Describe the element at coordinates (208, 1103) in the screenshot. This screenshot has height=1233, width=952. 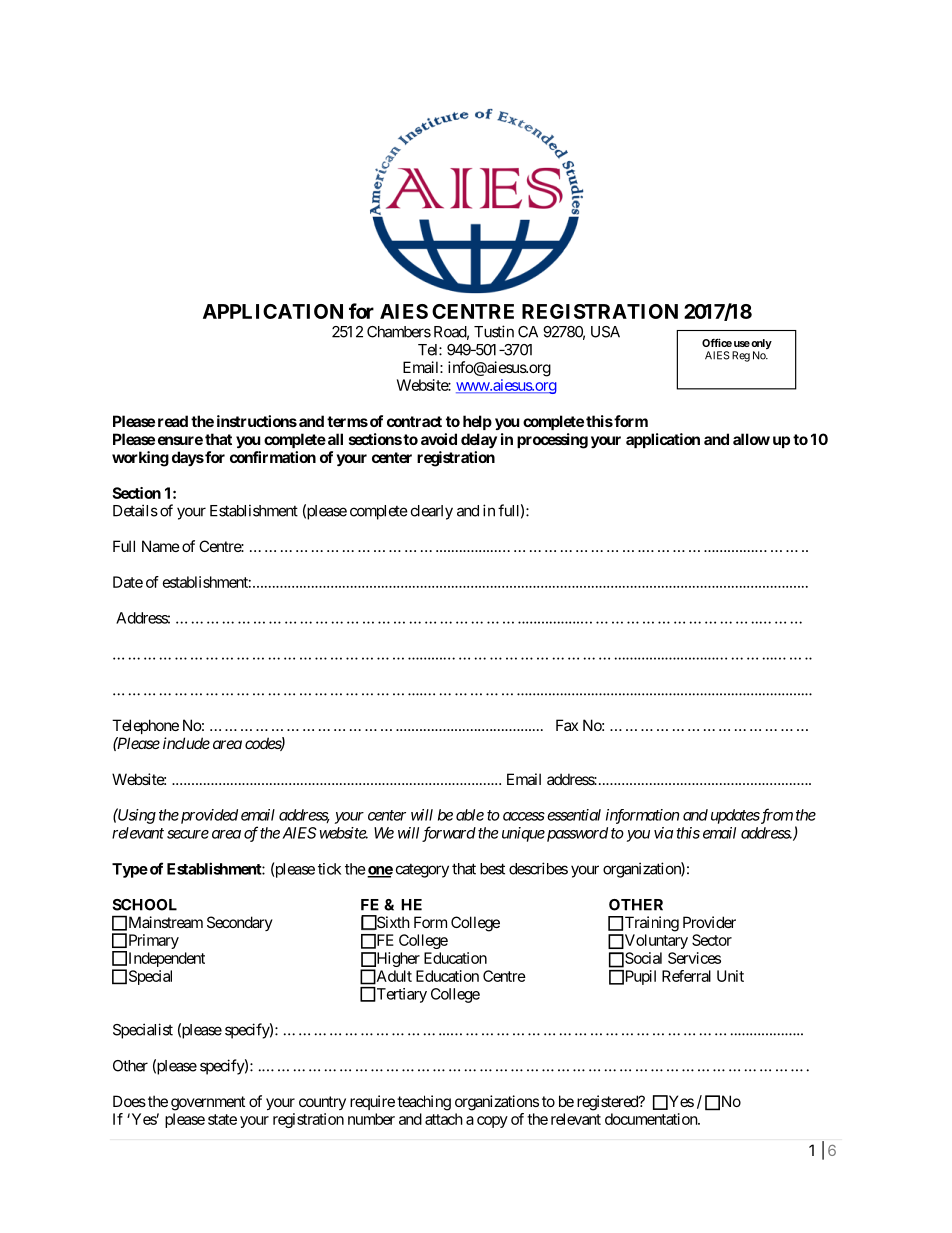
I see `government` at that location.
